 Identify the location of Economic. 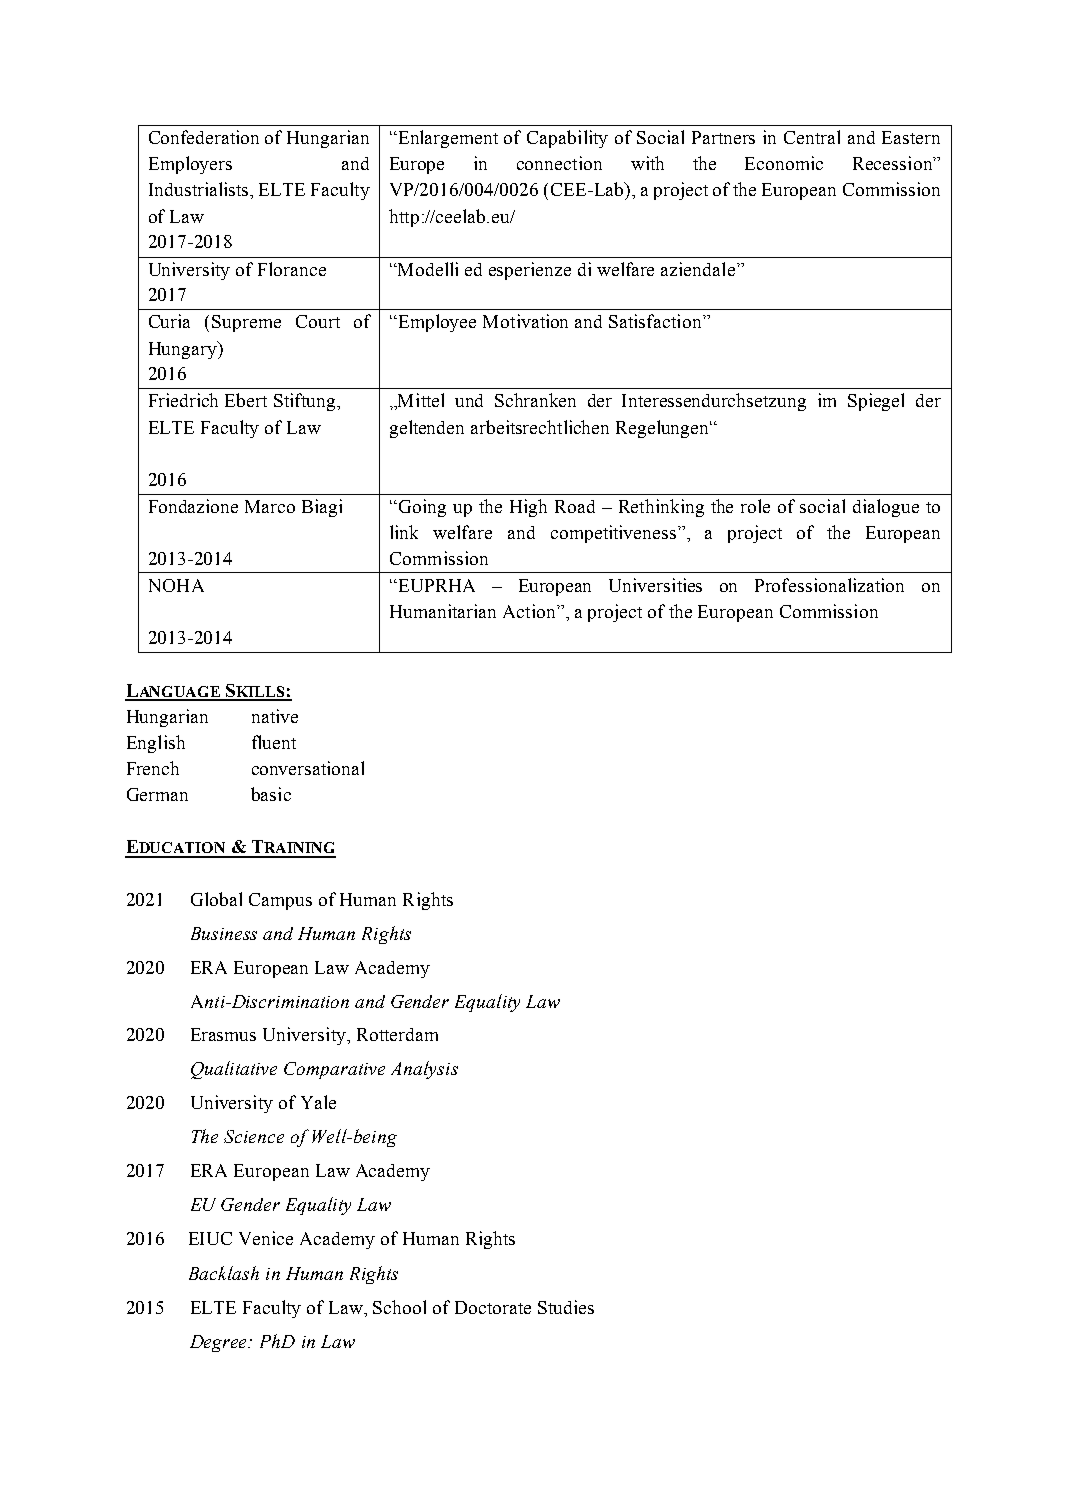
(784, 163).
